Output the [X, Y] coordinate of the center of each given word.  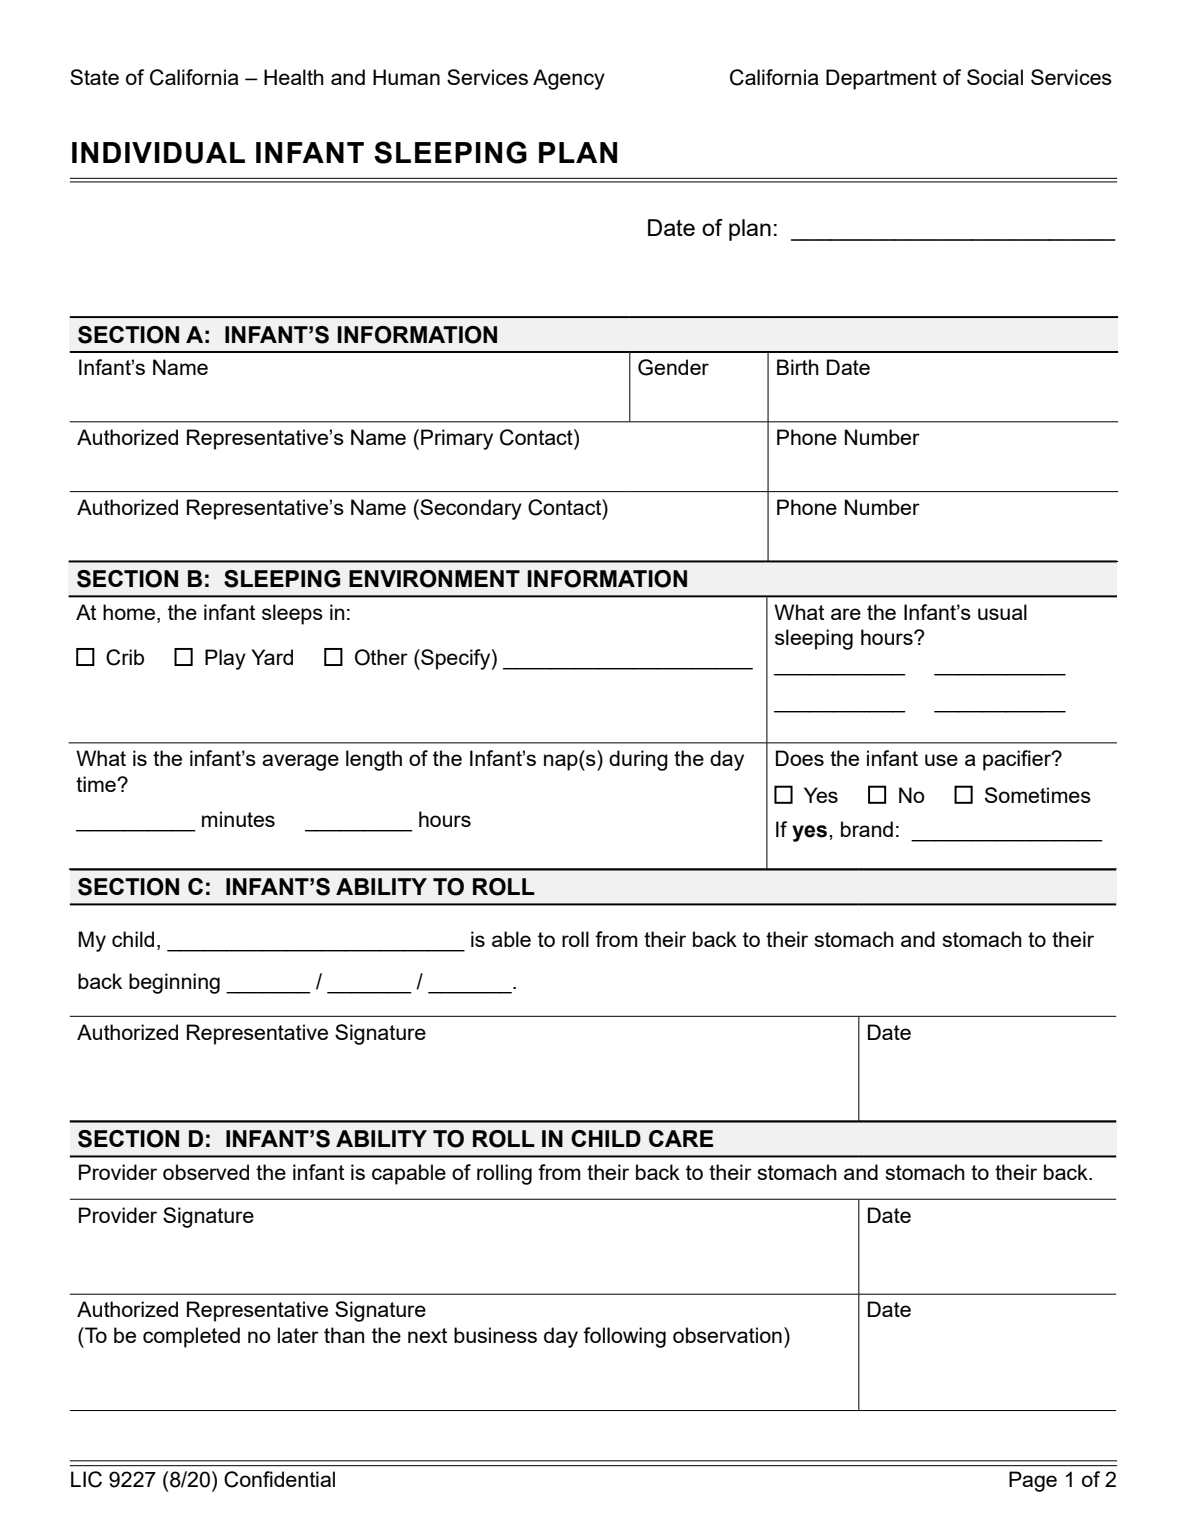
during [638, 760]
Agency [569, 79]
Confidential [279, 1479]
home [129, 612]
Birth [798, 367]
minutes [238, 819]
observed [206, 1172]
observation [727, 1335]
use [941, 760]
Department [881, 79]
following [624, 1337]
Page [1033, 1481]
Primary [457, 439]
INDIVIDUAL [158, 153]
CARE [681, 1138]
